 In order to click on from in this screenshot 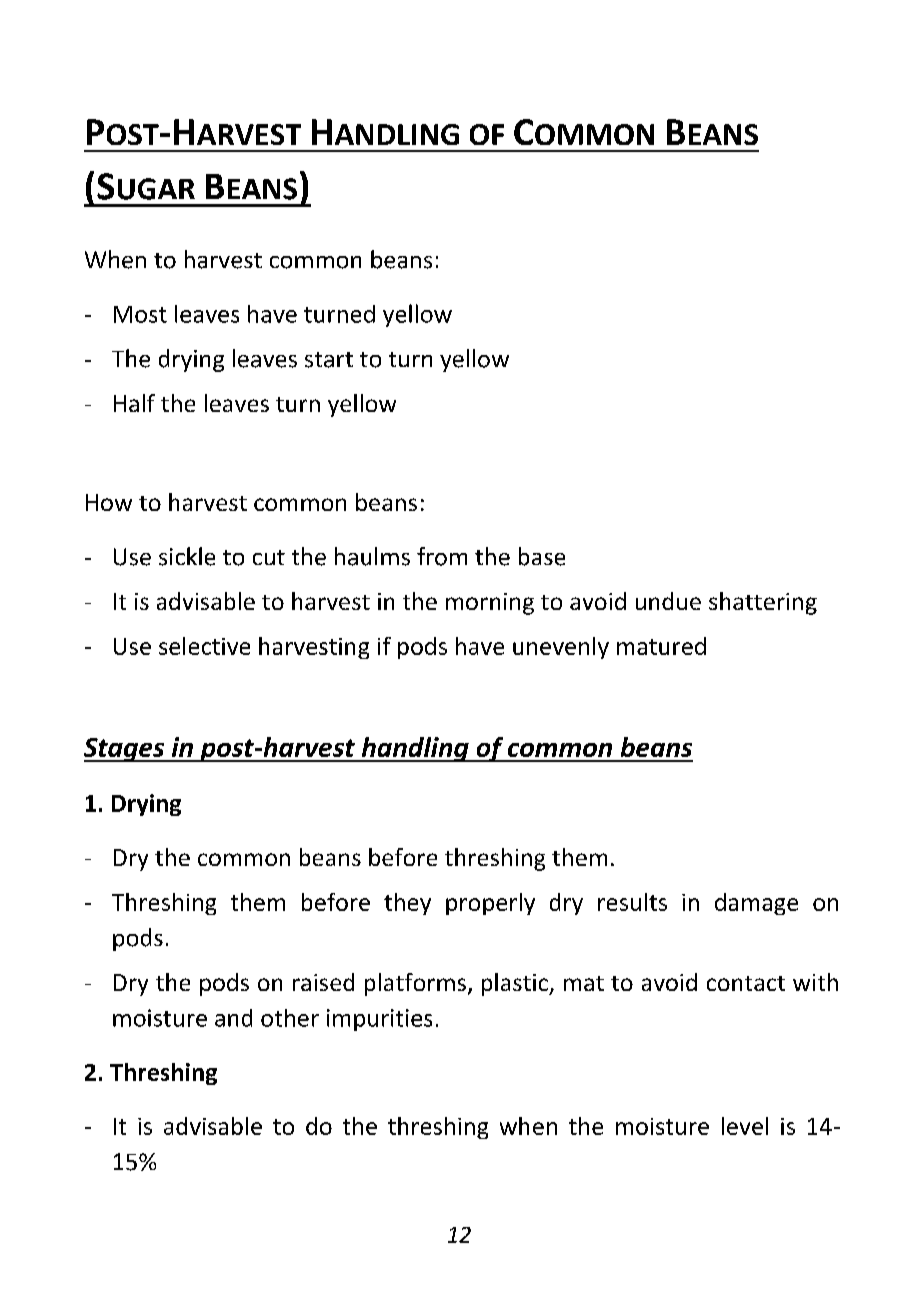, I will do `click(442, 556)`.
